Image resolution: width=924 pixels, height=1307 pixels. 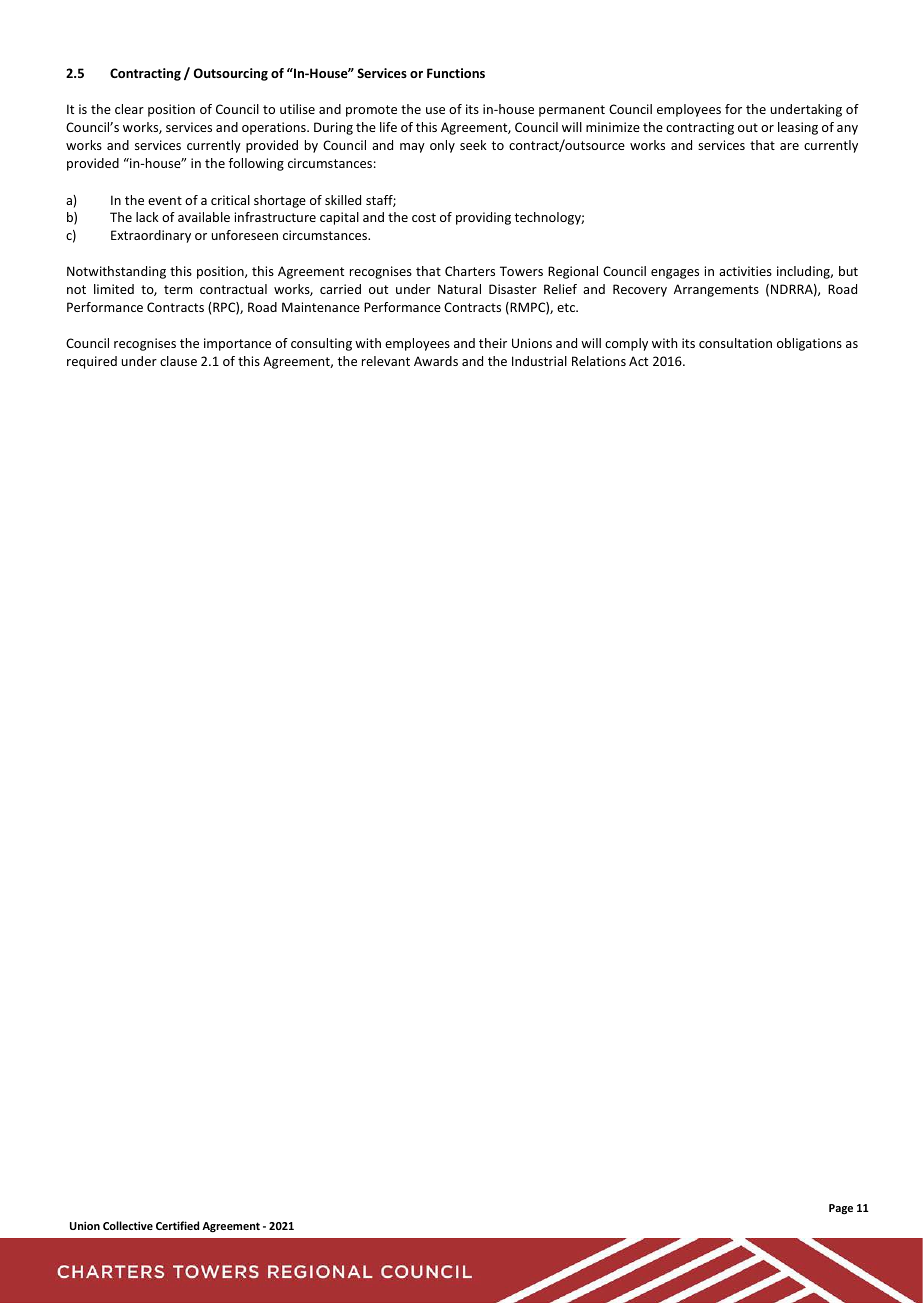 I want to click on Collective, so click(x=128, y=1225).
